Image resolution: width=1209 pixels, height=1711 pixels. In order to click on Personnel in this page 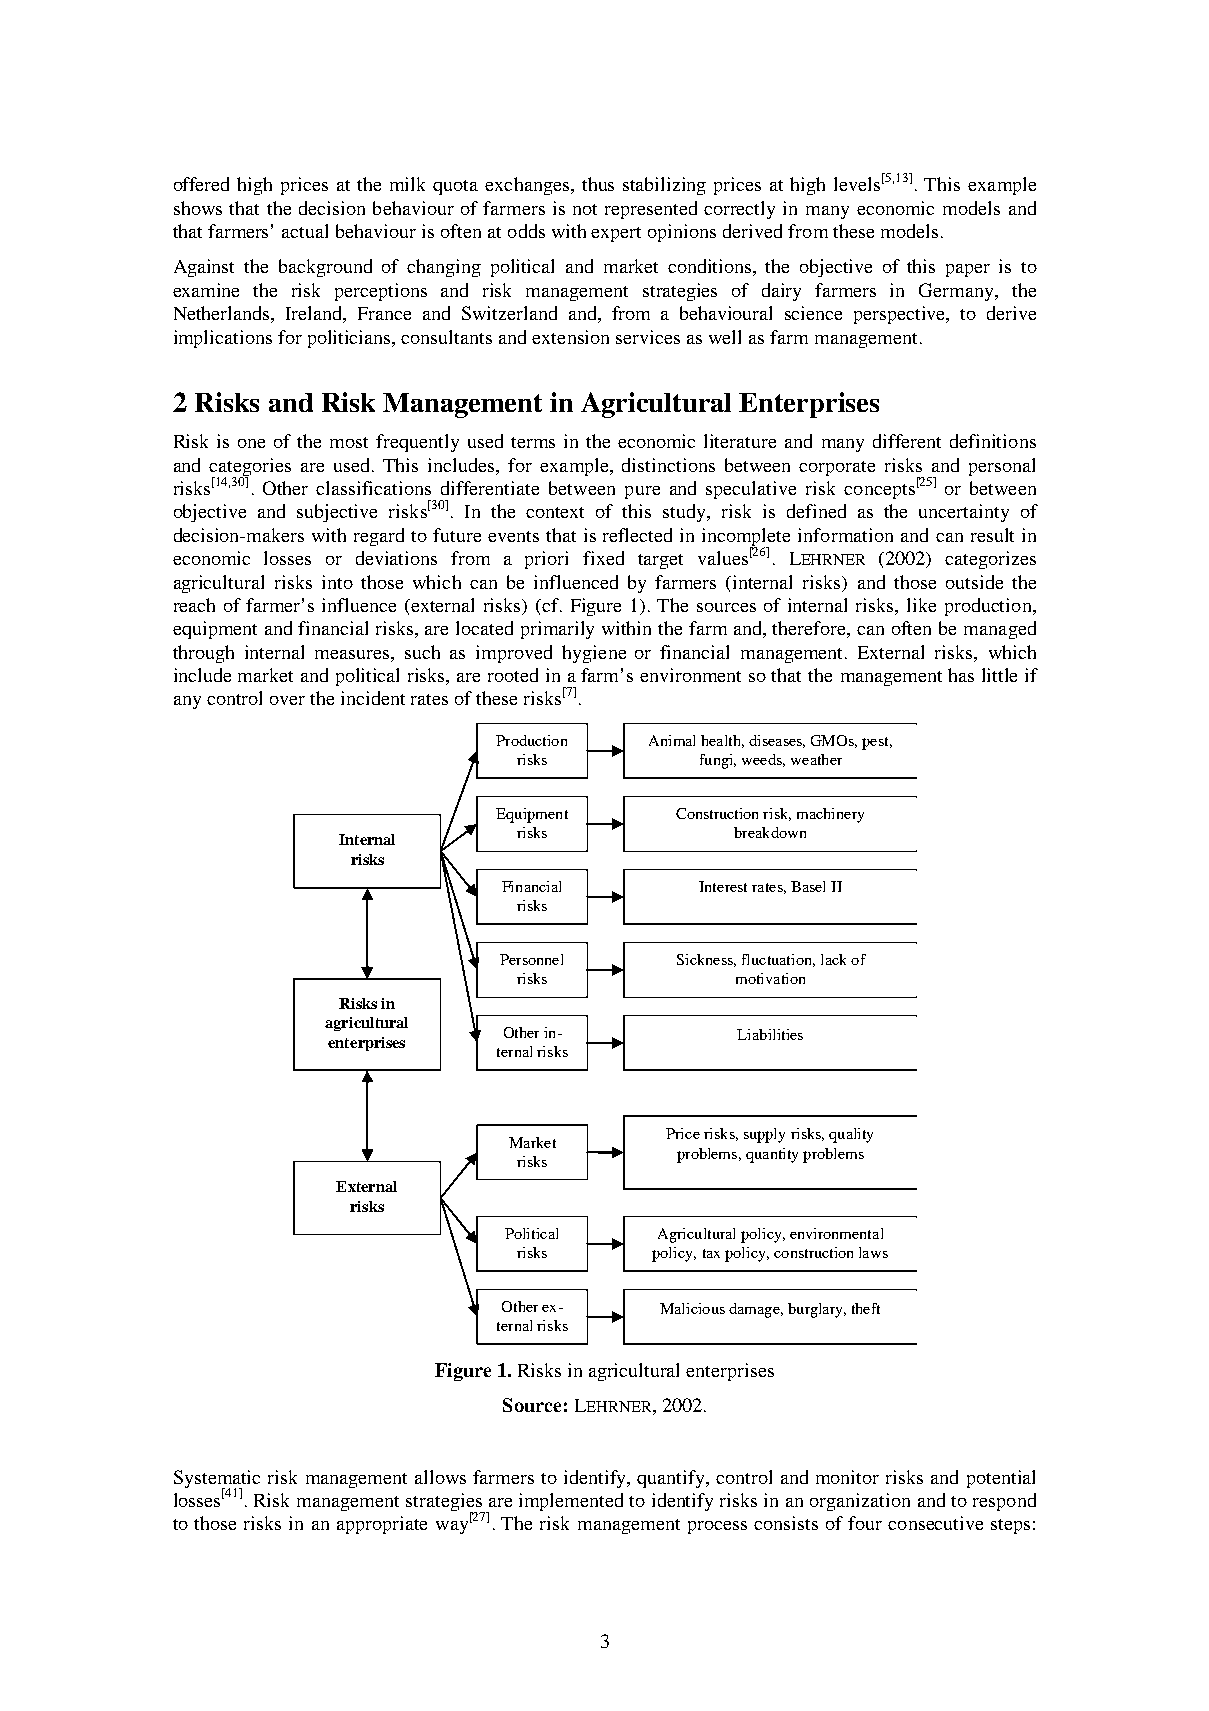, I will do `click(531, 959)`.
